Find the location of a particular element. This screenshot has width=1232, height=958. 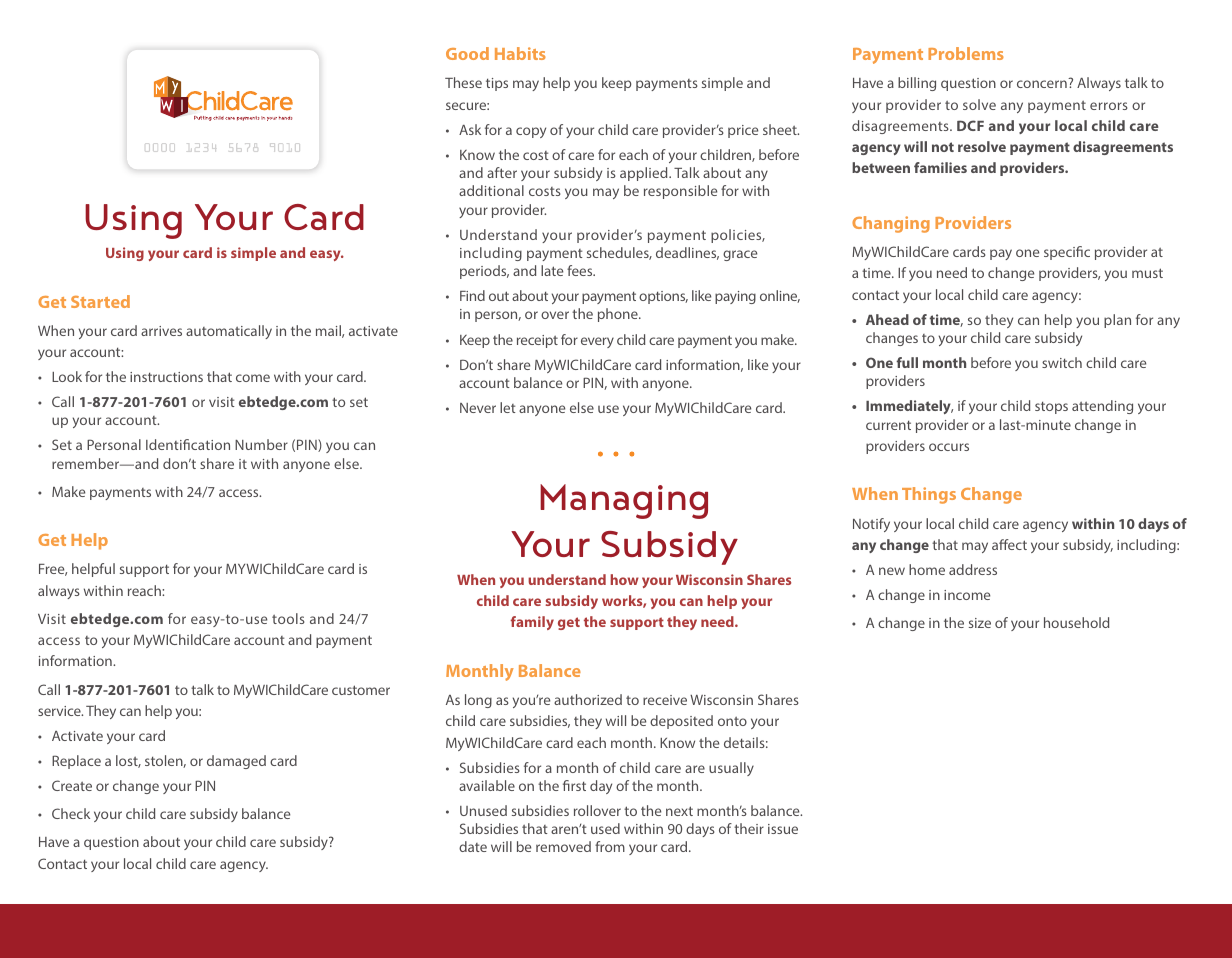

Identification is located at coordinates (188, 444).
